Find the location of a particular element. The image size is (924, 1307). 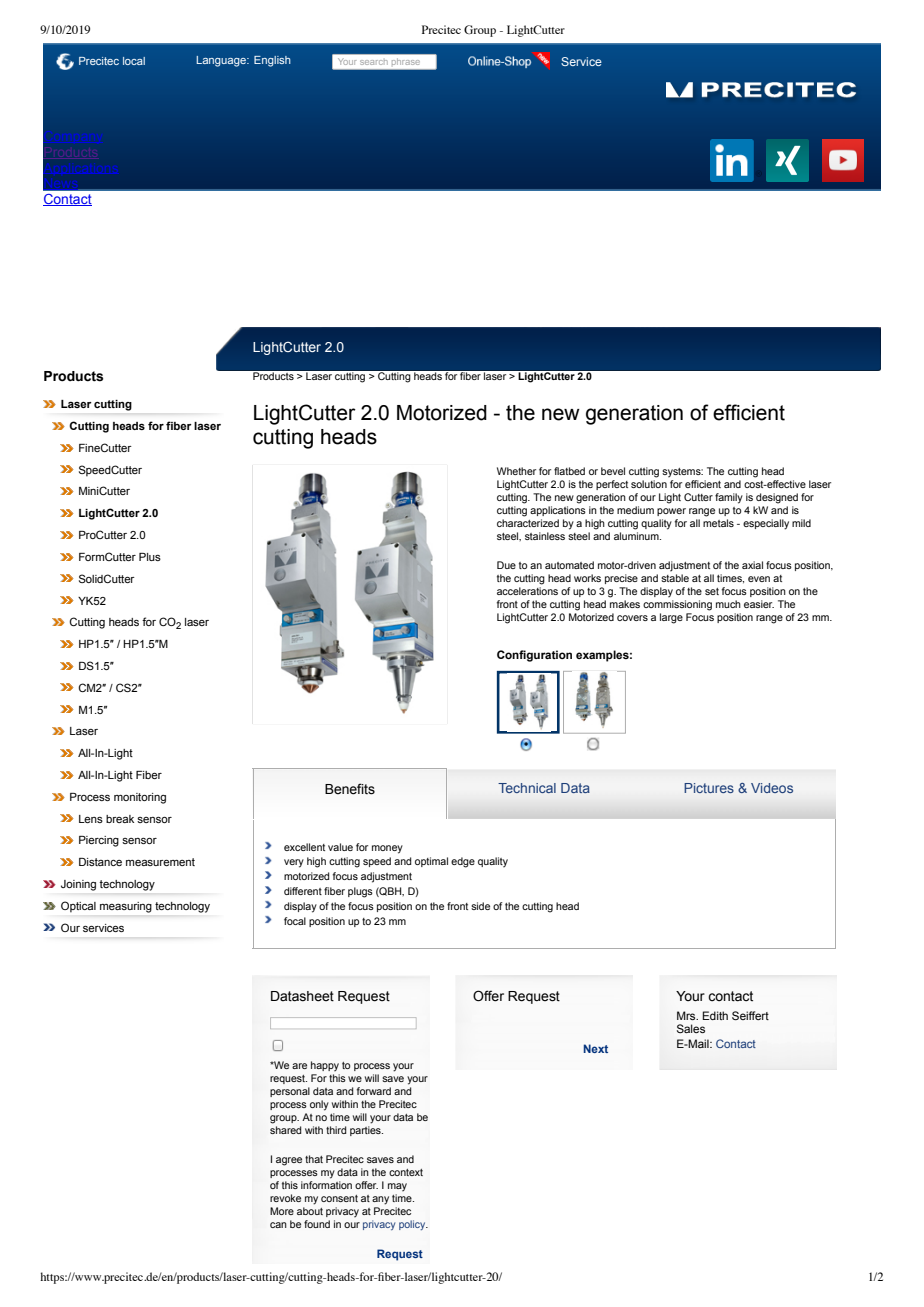

side is located at coordinates (480, 906).
